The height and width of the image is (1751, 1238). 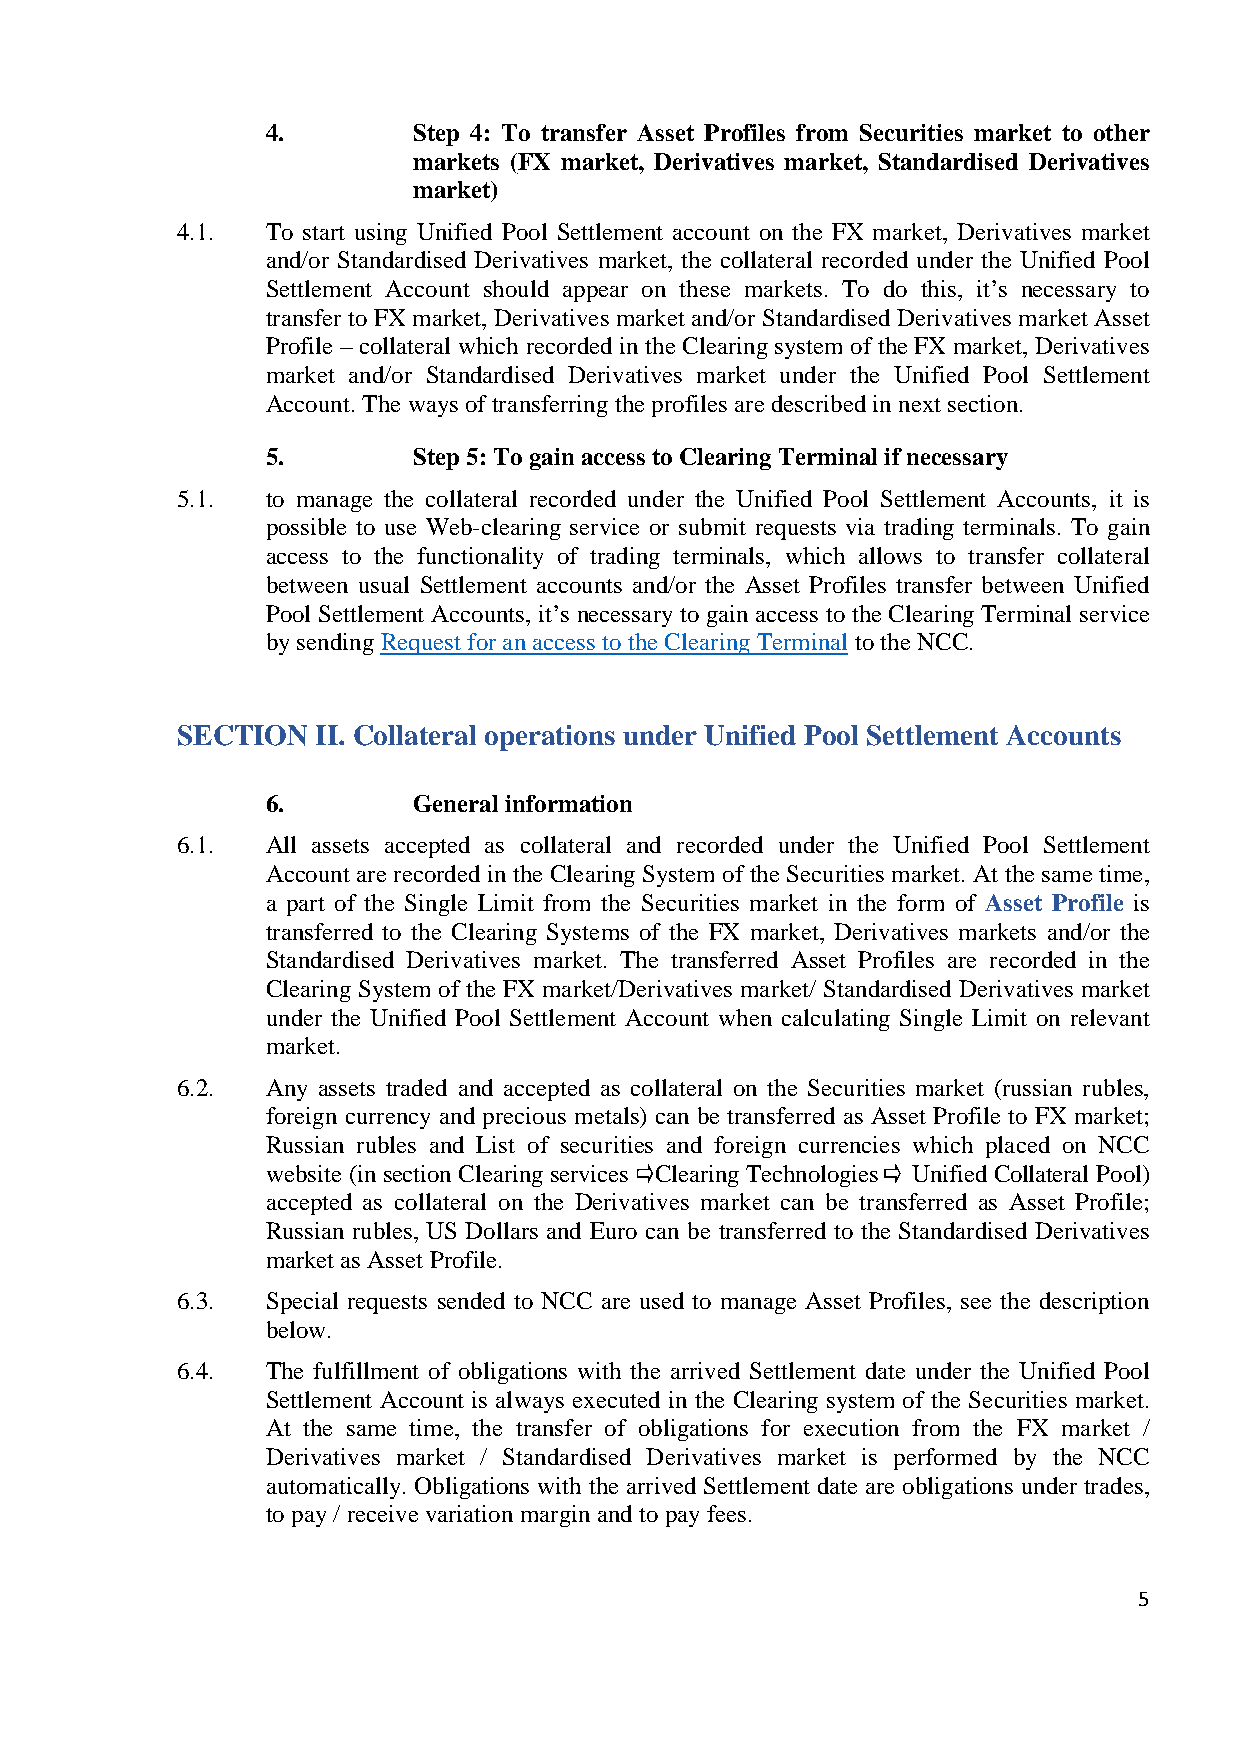 What do you see at coordinates (306, 529) in the image?
I see `possible` at bounding box center [306, 529].
